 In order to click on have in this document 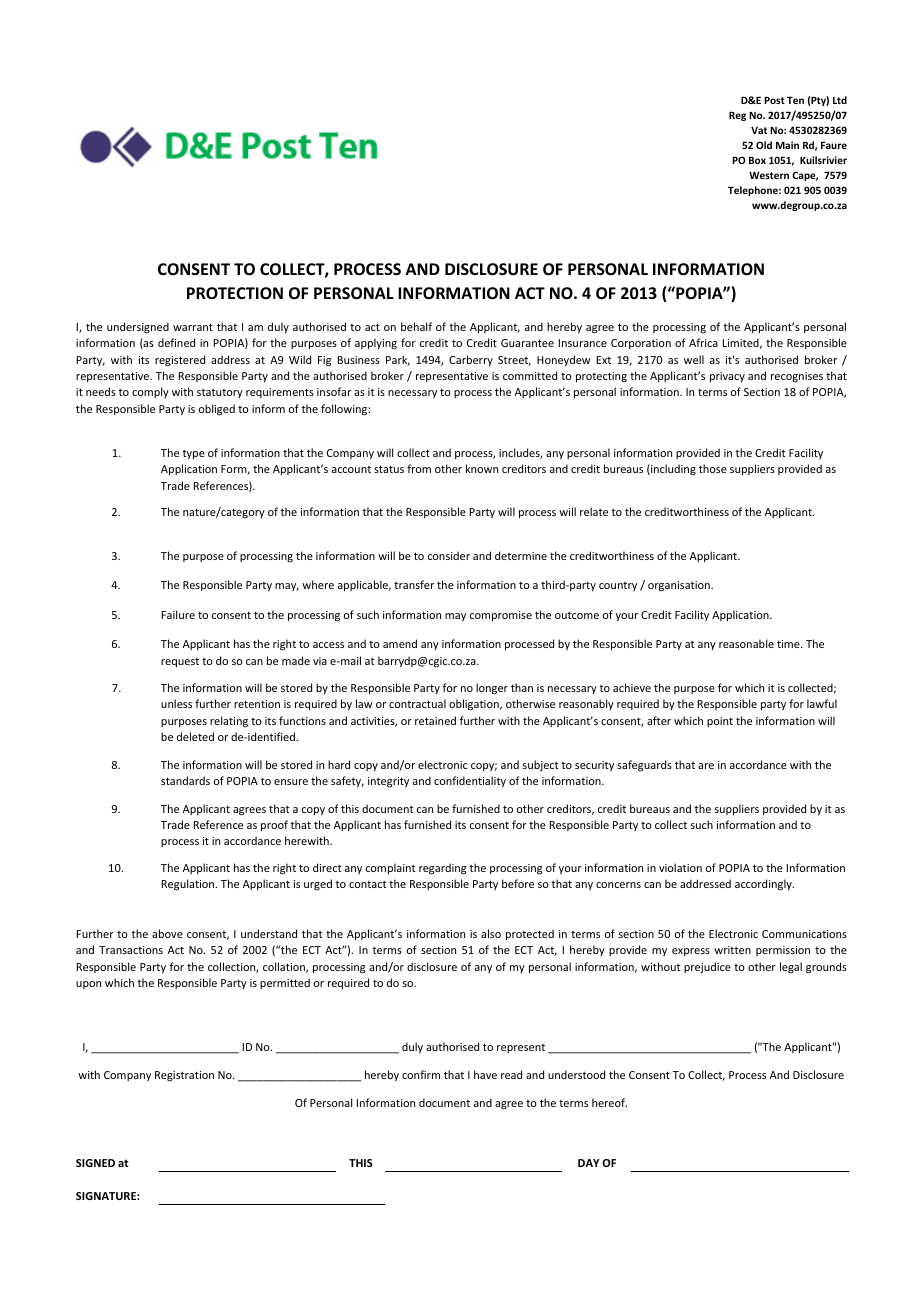, I will do `click(485, 1074)`.
